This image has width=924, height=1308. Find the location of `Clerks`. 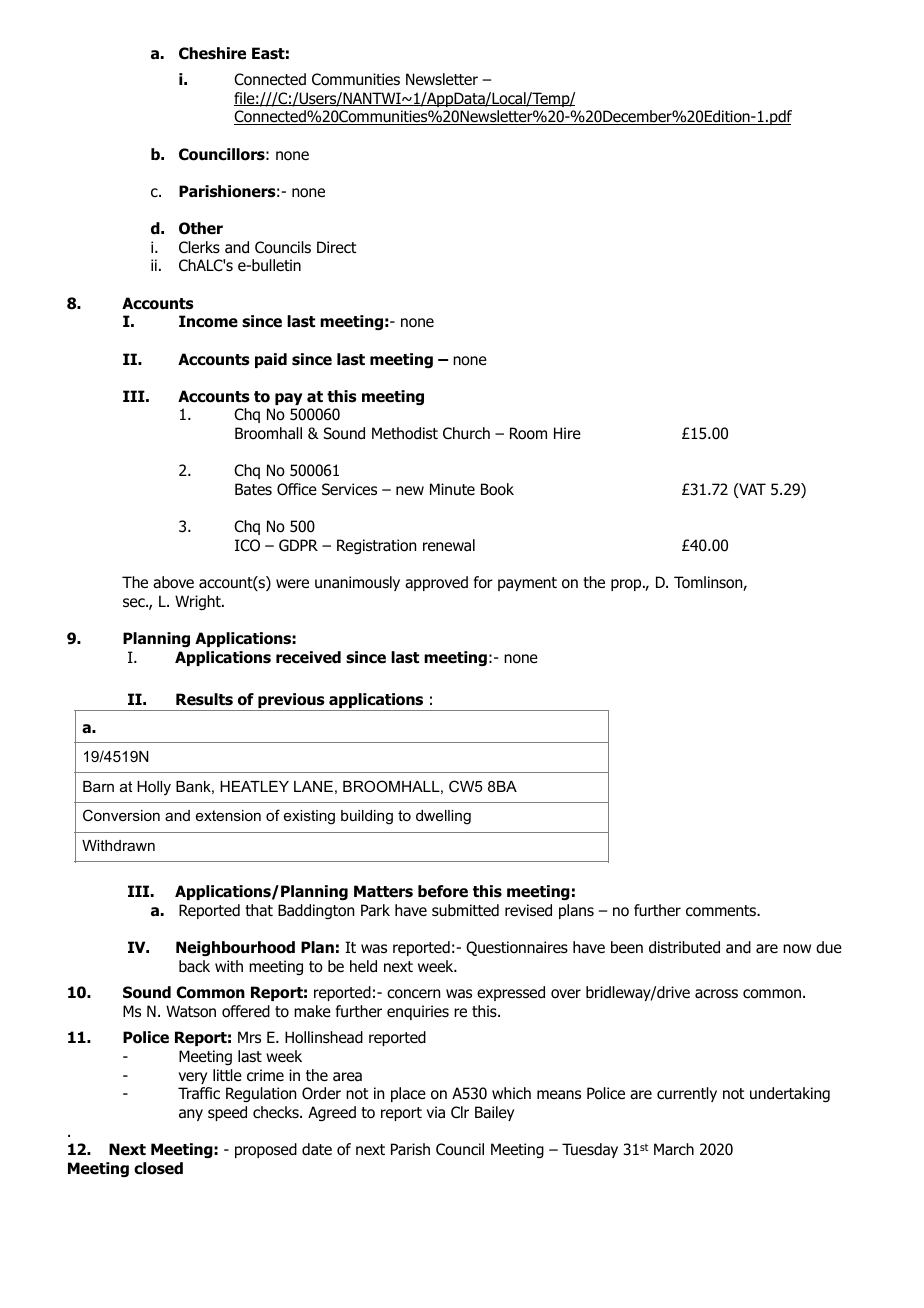

Clerks is located at coordinates (199, 247).
